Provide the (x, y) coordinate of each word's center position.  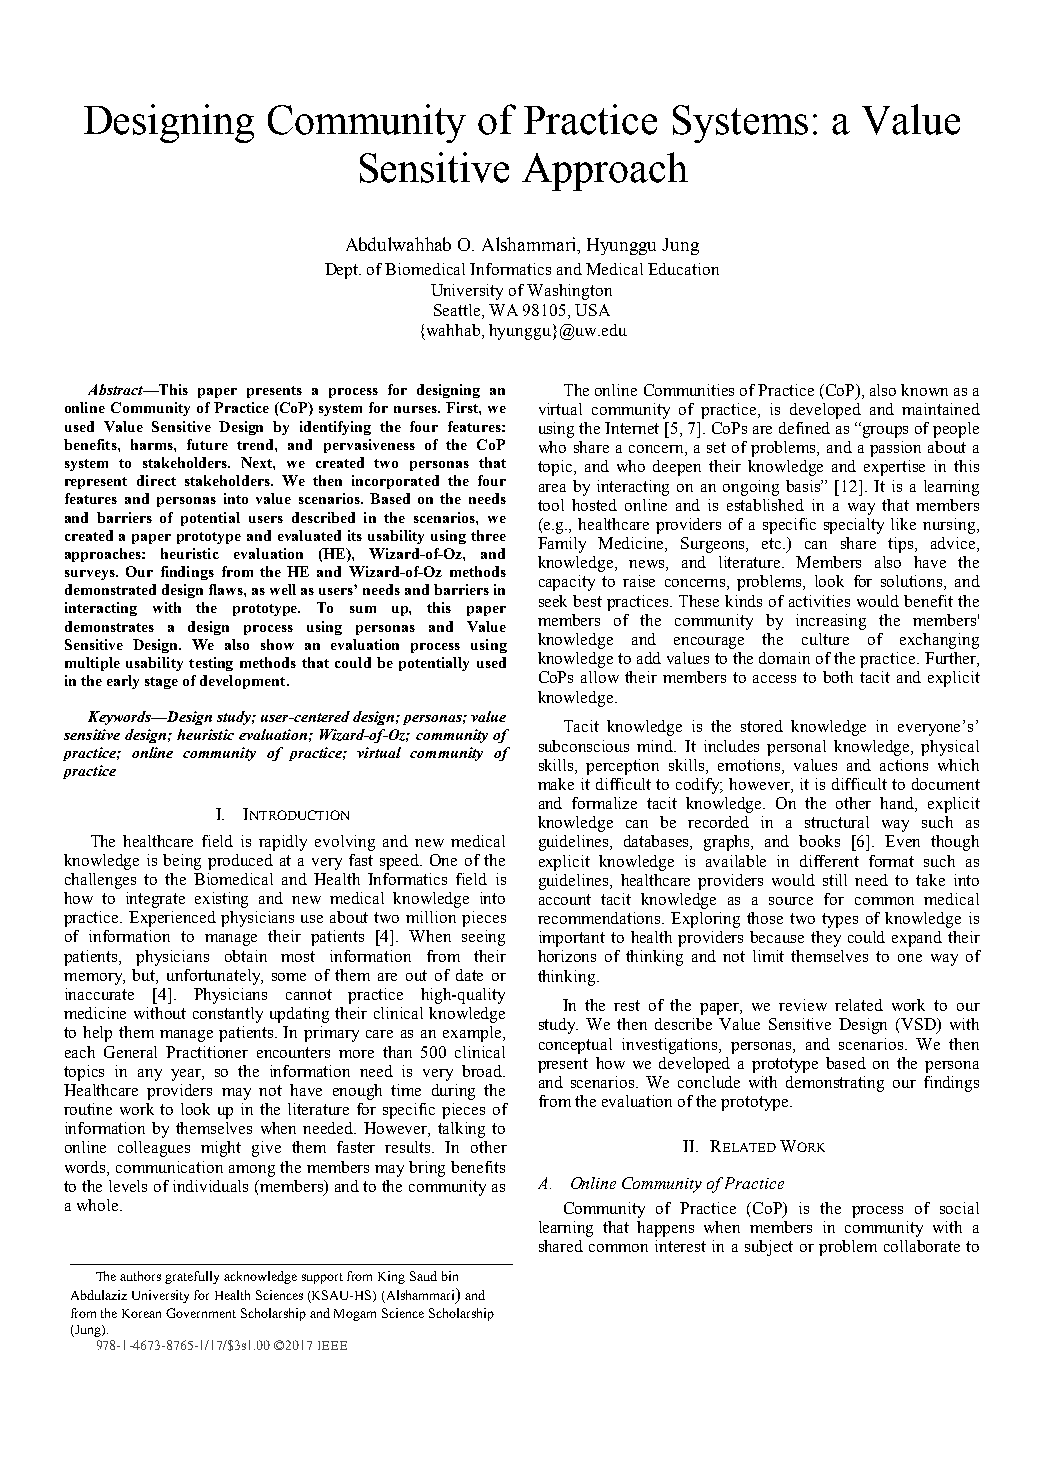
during (453, 1092)
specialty (854, 526)
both (838, 677)
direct (156, 480)
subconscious (584, 746)
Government (201, 1313)
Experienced (172, 919)
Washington (569, 292)
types (840, 920)
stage (161, 683)
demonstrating (835, 1084)
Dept (343, 271)
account (565, 899)
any (150, 1075)
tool (551, 505)
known (924, 390)
